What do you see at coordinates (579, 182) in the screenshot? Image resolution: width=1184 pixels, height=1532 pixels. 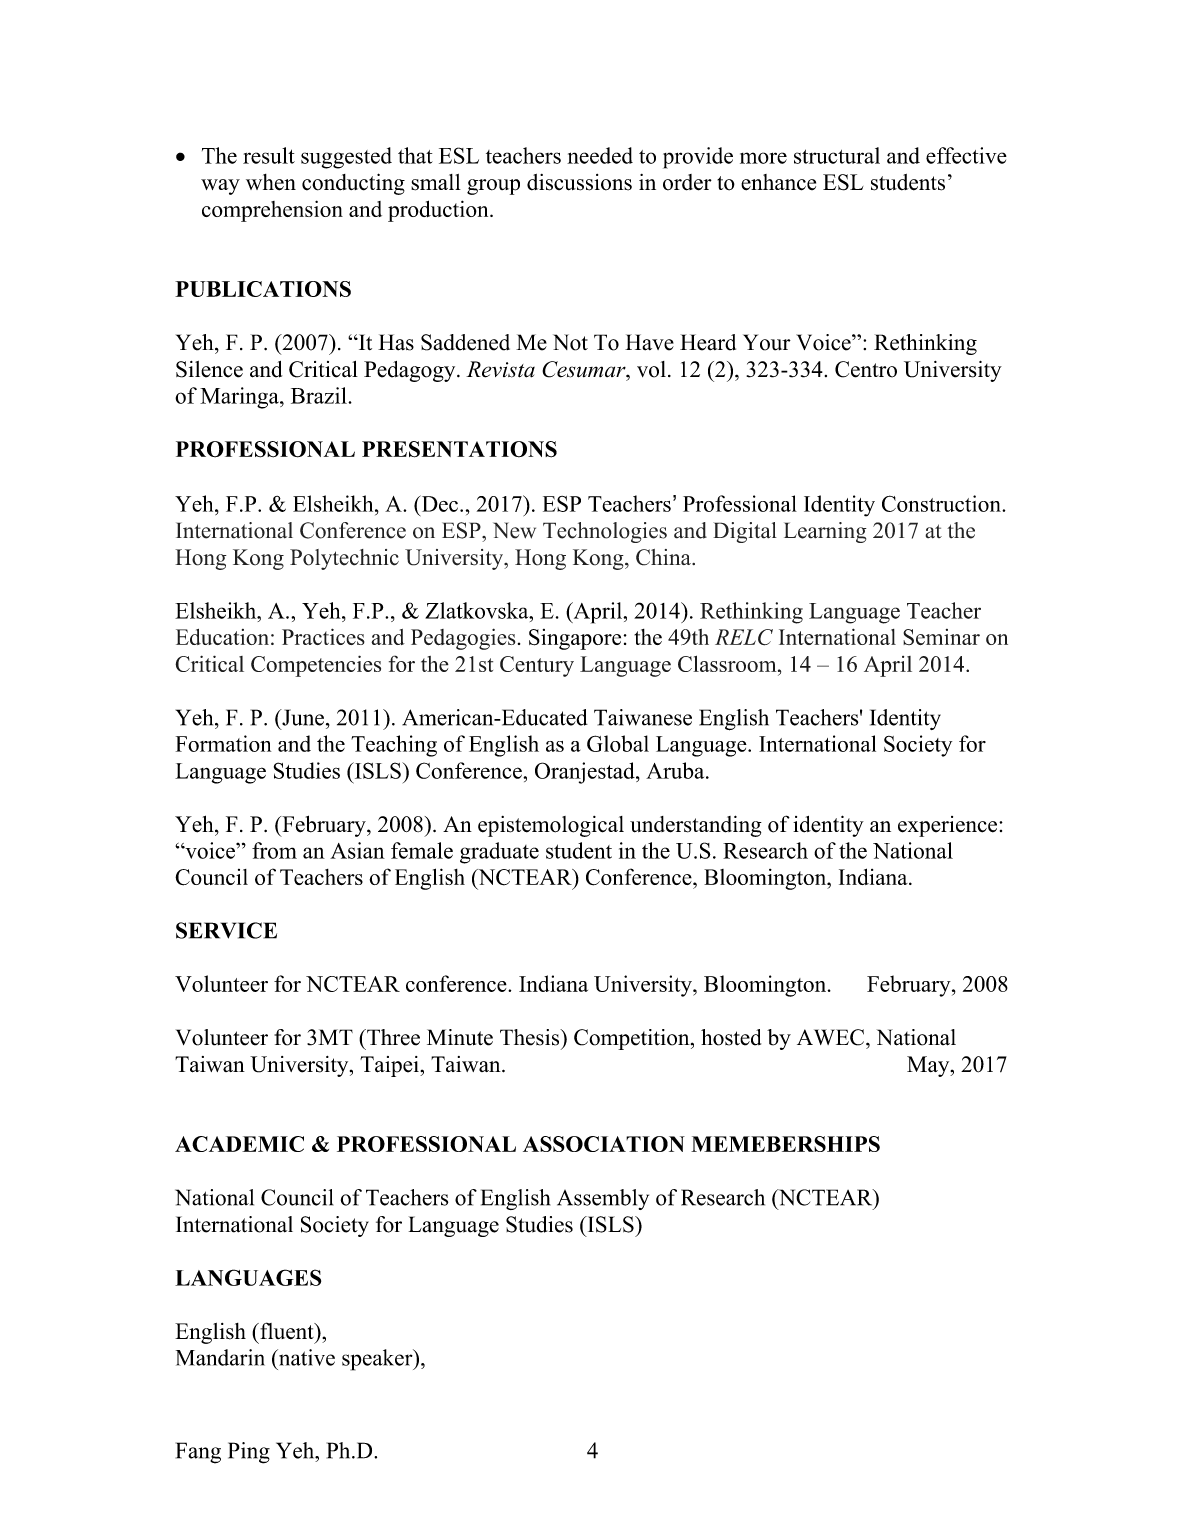 I see `discussions` at bounding box center [579, 182].
